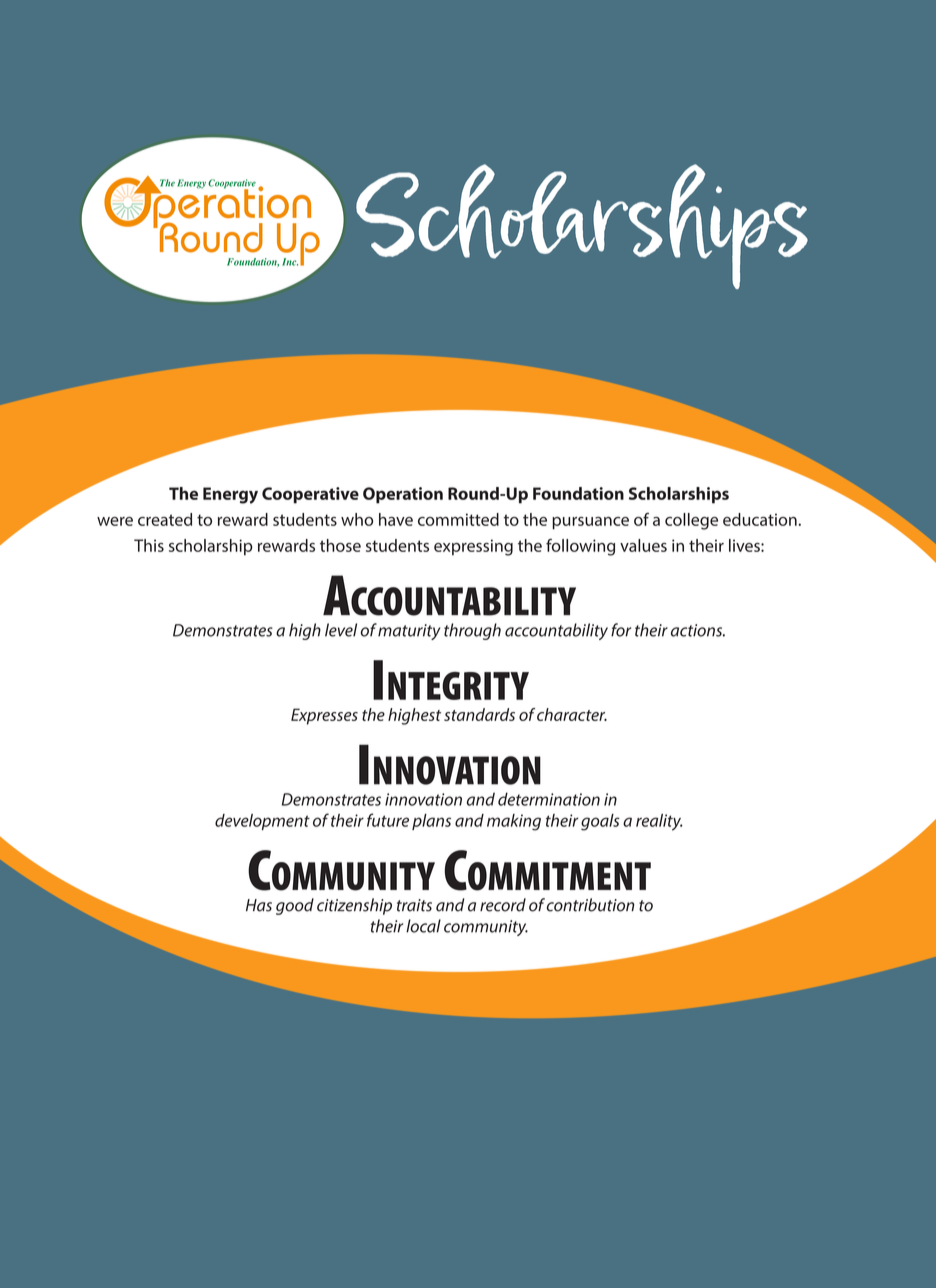 The width and height of the page is (936, 1288). I want to click on level, so click(341, 630).
